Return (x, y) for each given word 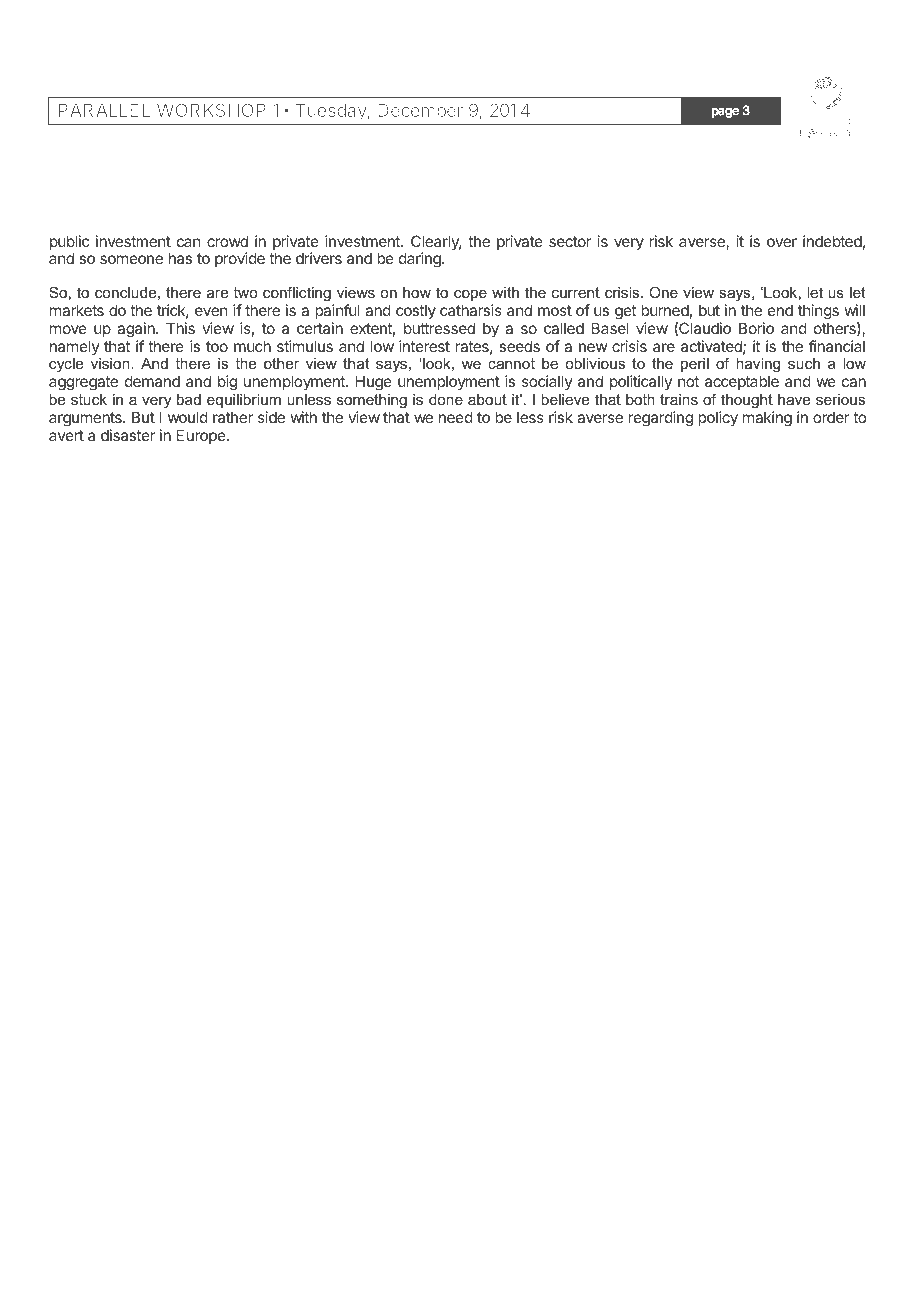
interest (424, 346)
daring (421, 260)
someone (131, 259)
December (420, 110)
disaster (128, 435)
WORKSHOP (211, 110)
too (217, 346)
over (782, 242)
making (767, 419)
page (725, 113)
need (456, 417)
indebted (832, 241)
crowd (227, 241)
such (804, 363)
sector (570, 241)
